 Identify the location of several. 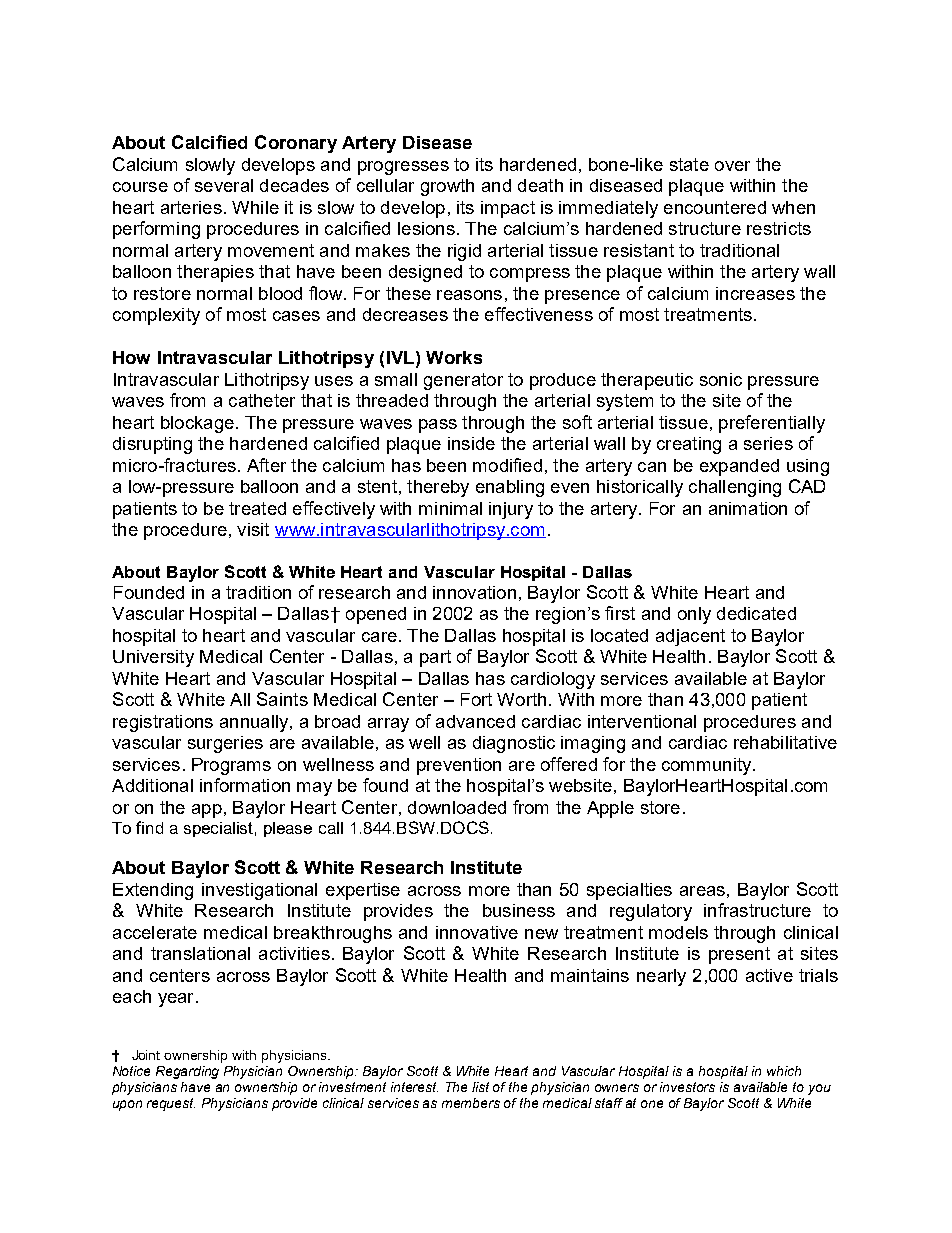
(224, 185).
